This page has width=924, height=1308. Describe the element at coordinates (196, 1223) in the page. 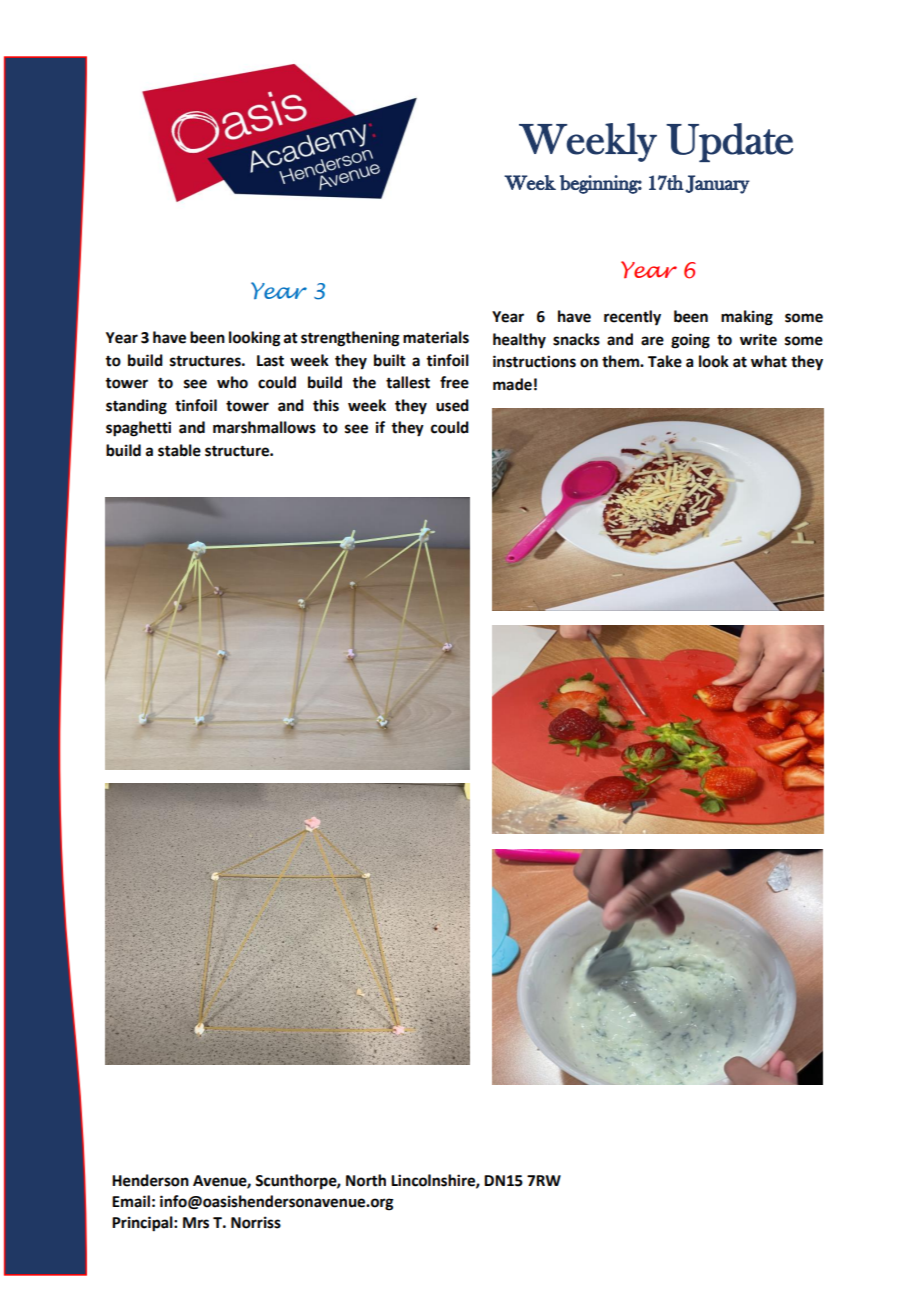

I see `Mrs` at that location.
